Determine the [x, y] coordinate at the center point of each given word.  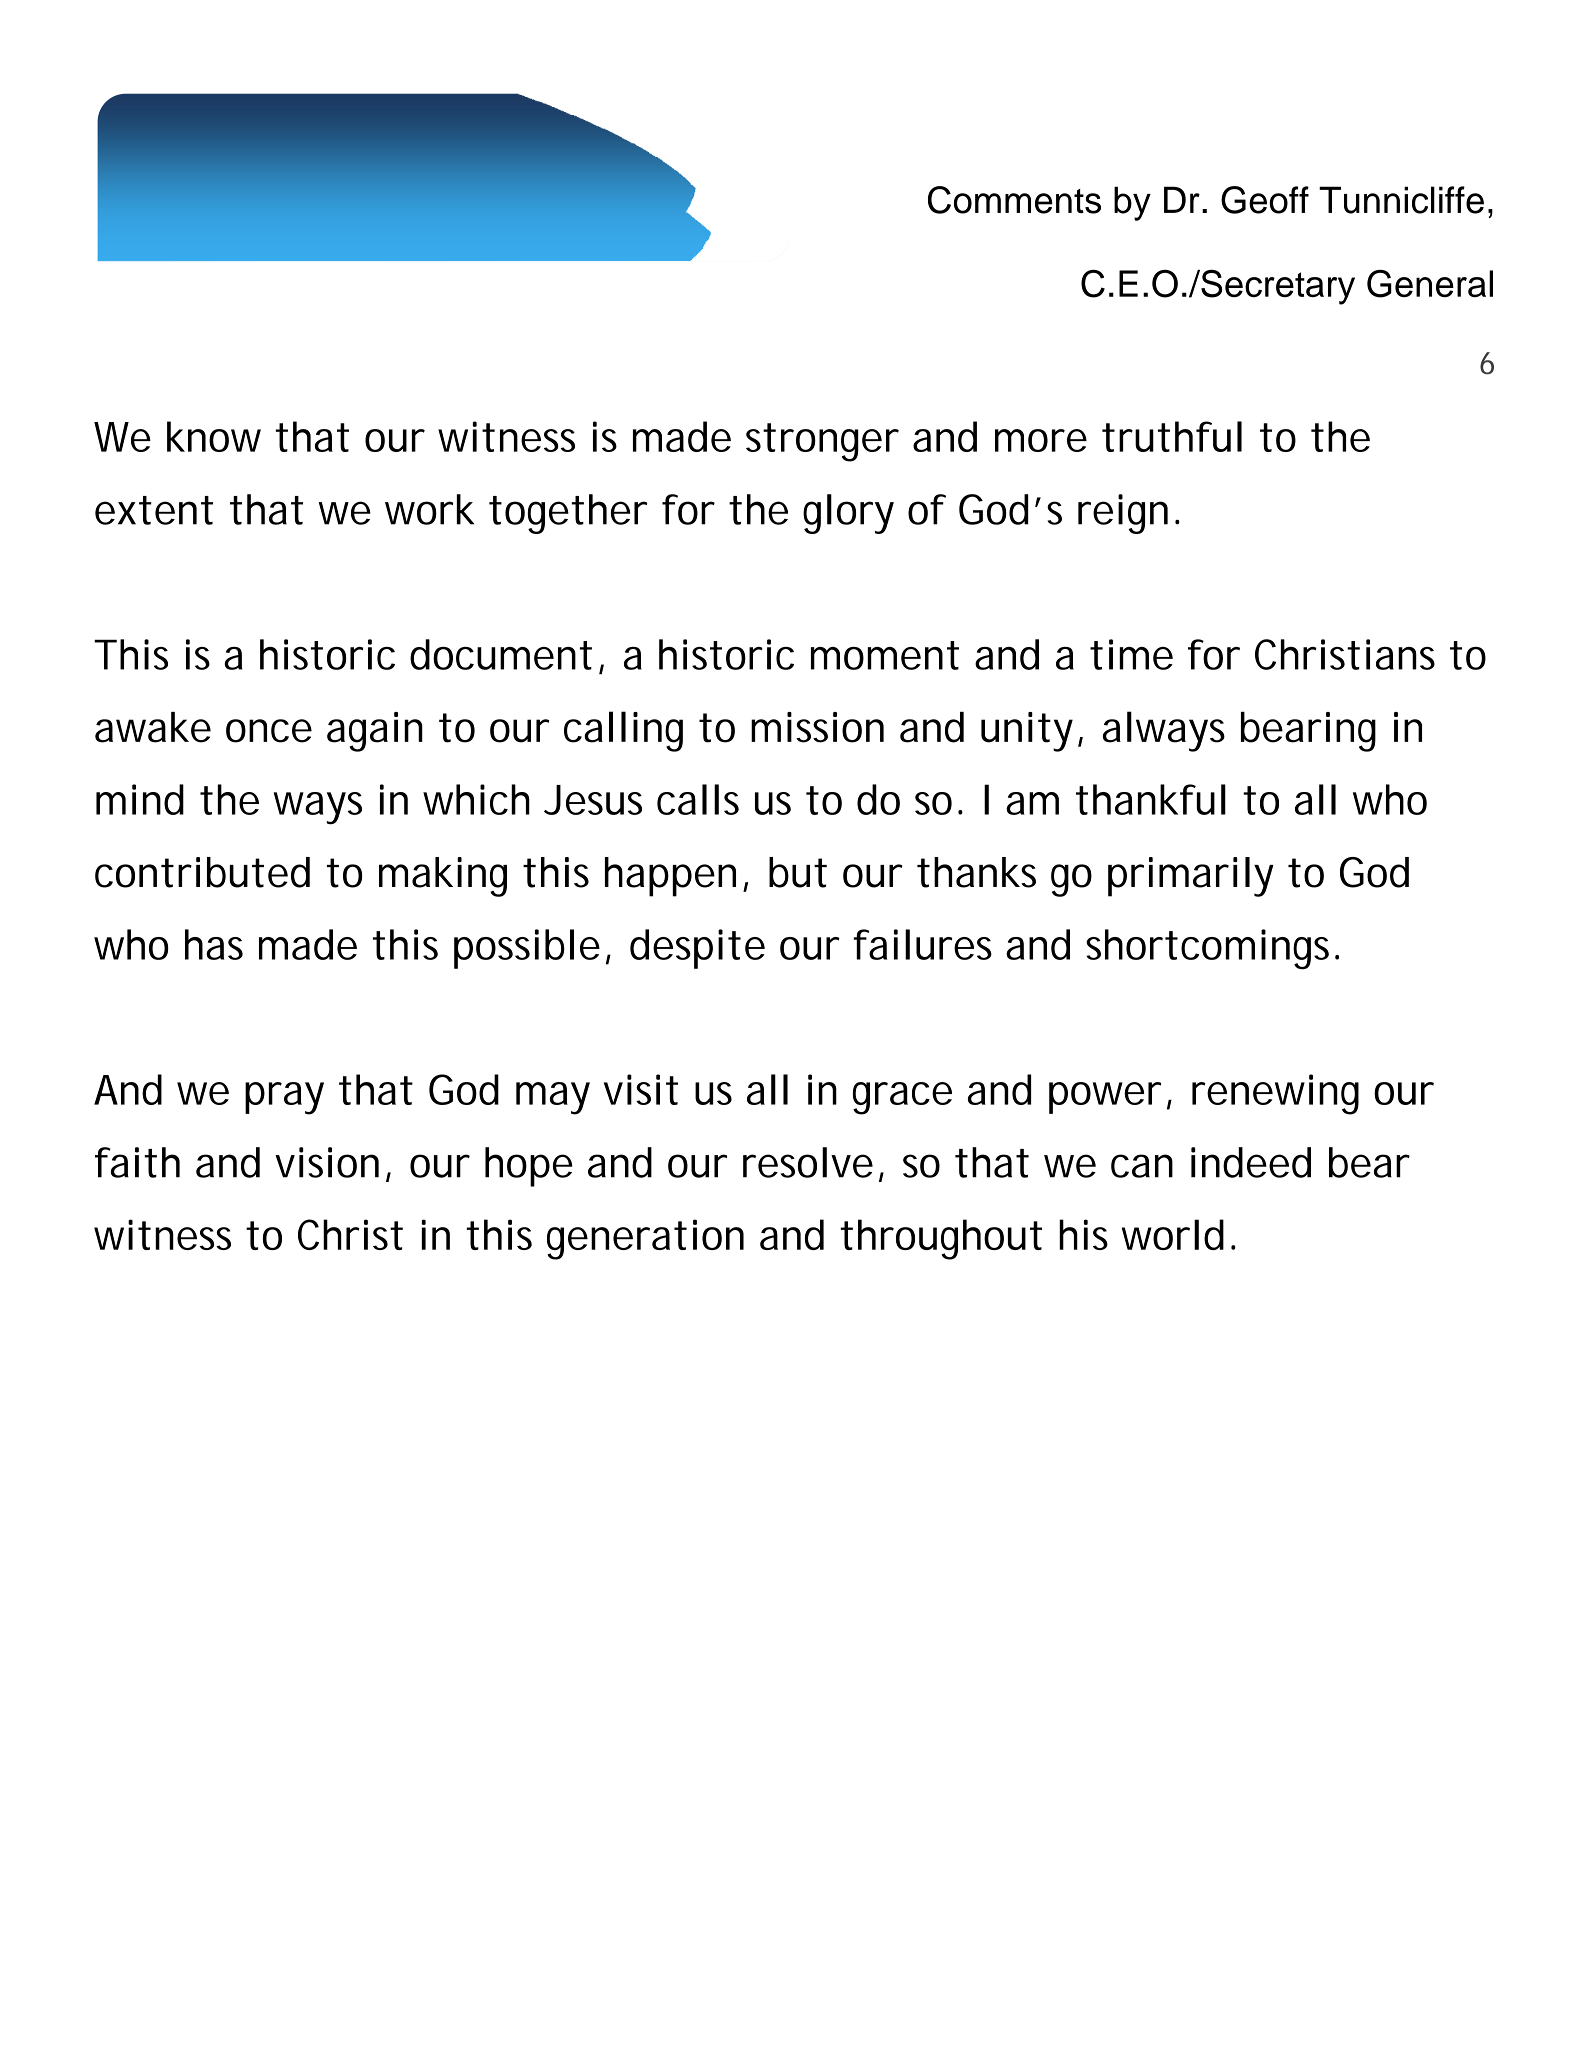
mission [817, 727]
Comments [1014, 200]
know [214, 436]
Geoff [1265, 200]
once [269, 731]
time [1131, 654]
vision [327, 1162]
